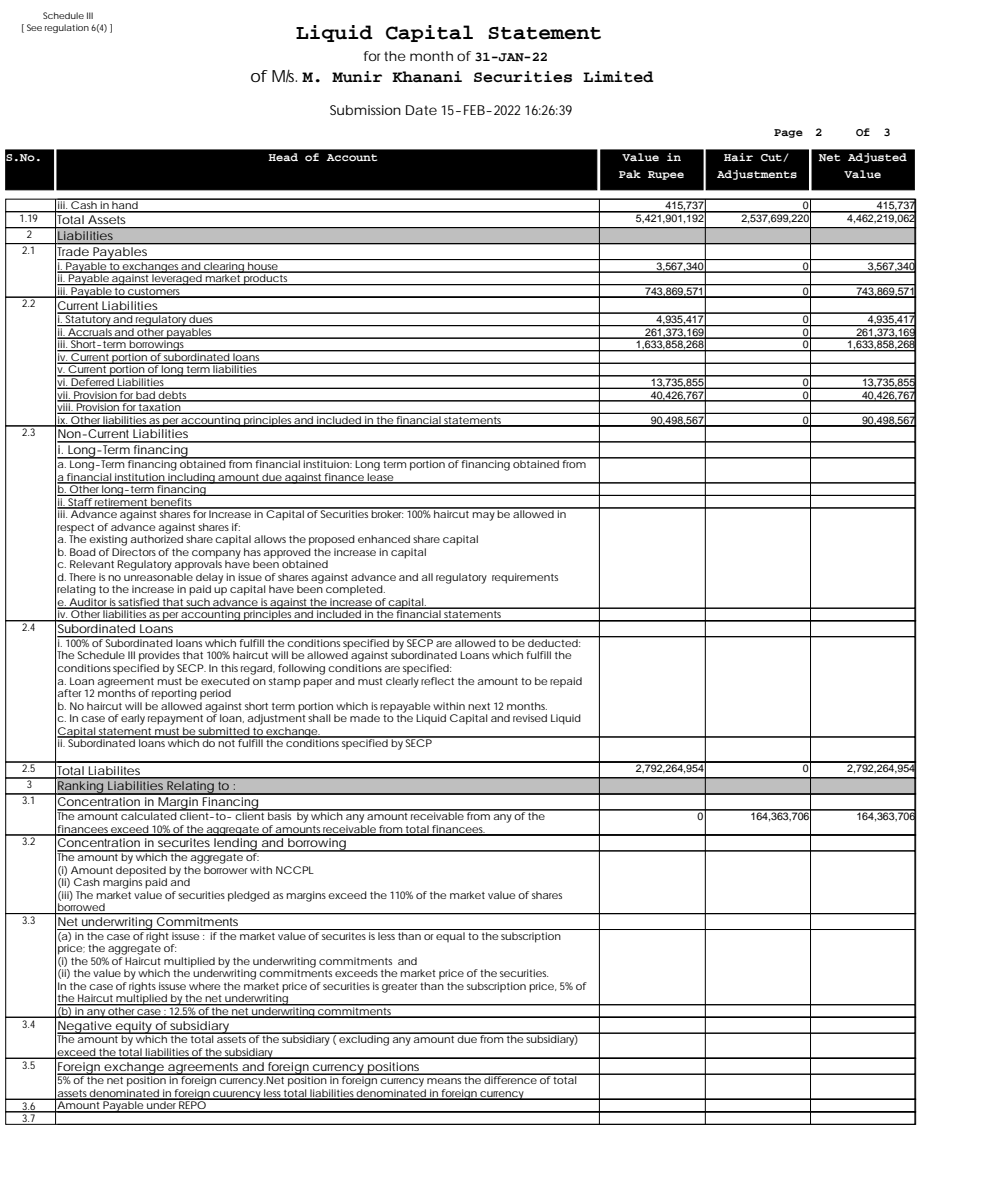  I want to click on may, so click(484, 516).
